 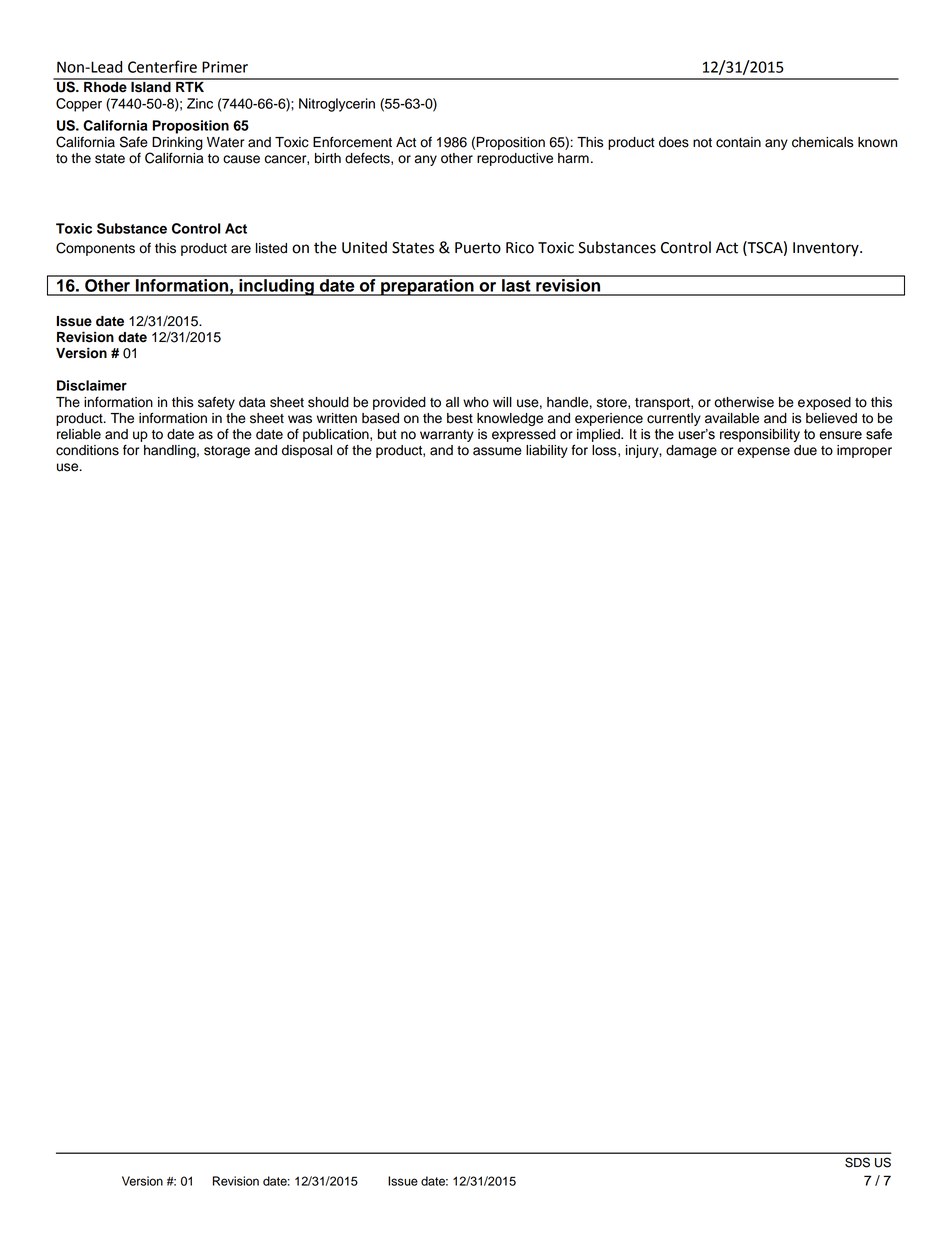 What do you see at coordinates (824, 403) in the document?
I see `exposed` at bounding box center [824, 403].
